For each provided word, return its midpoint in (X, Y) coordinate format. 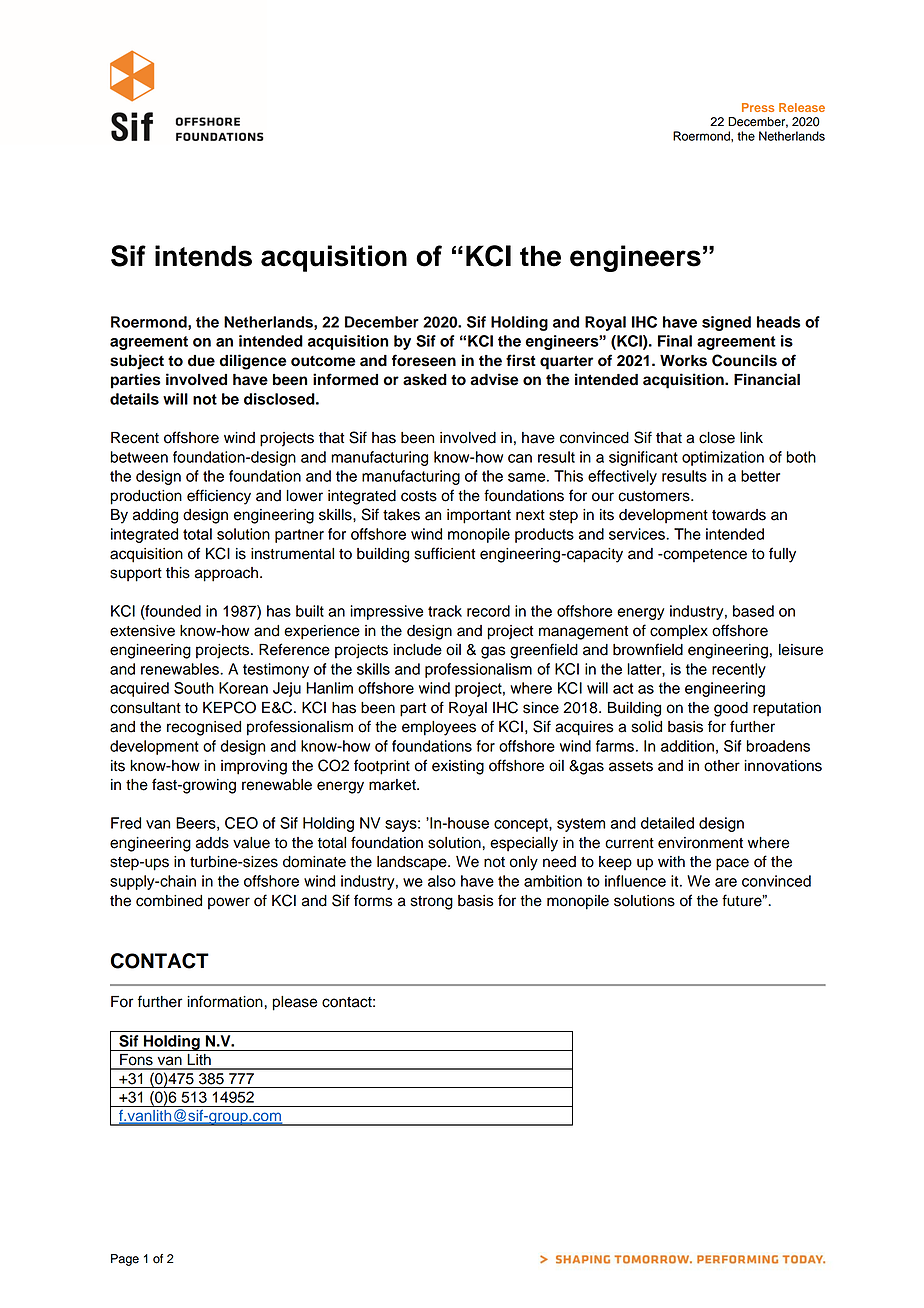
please (295, 1003)
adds (212, 843)
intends (203, 256)
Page (125, 1260)
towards (739, 515)
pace (732, 864)
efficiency (219, 497)
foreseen (424, 360)
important (479, 516)
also (442, 881)
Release (802, 107)
